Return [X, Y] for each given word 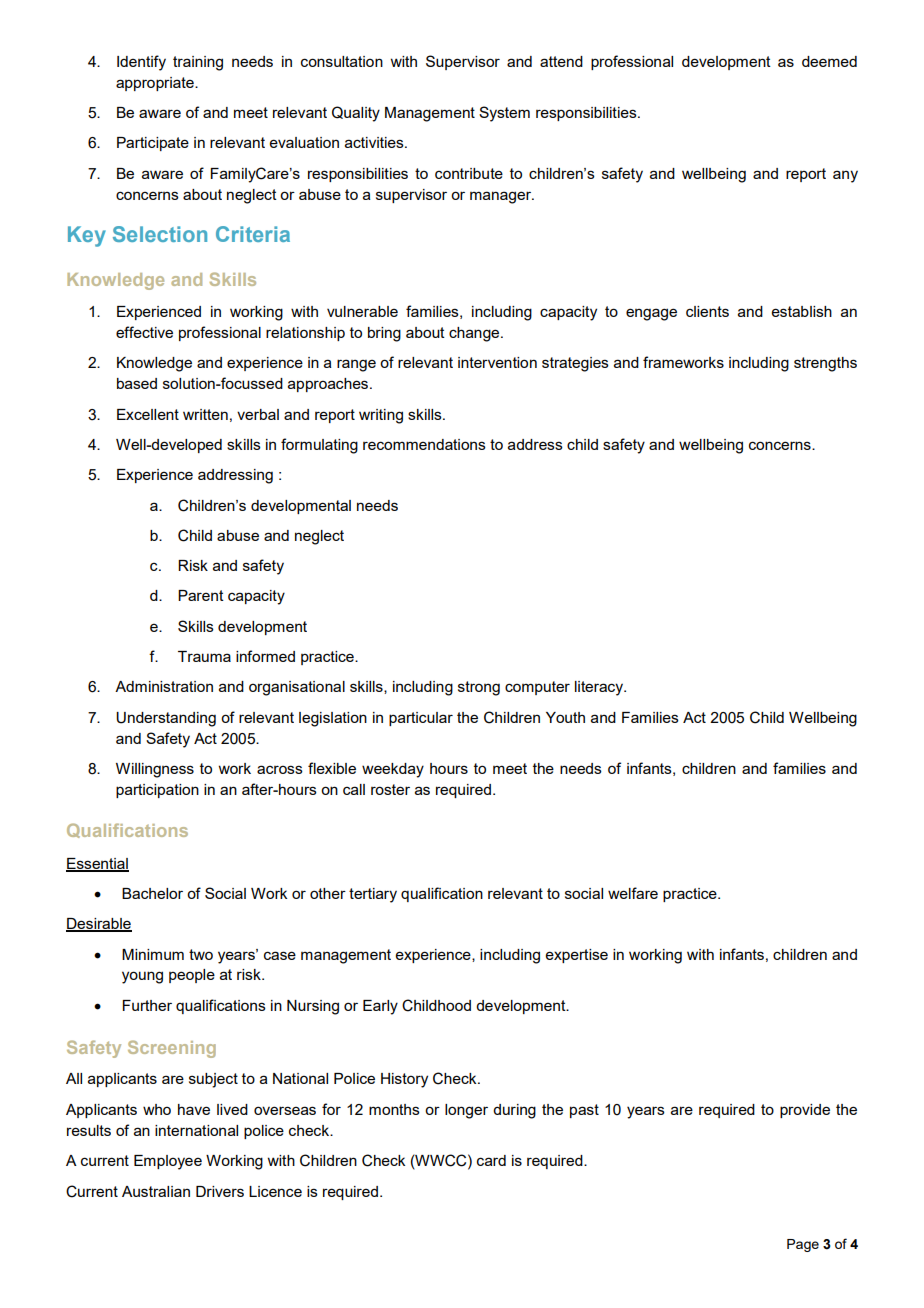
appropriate [156, 84]
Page [803, 1245]
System [504, 114]
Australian [156, 1191]
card [491, 1160]
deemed [829, 61]
